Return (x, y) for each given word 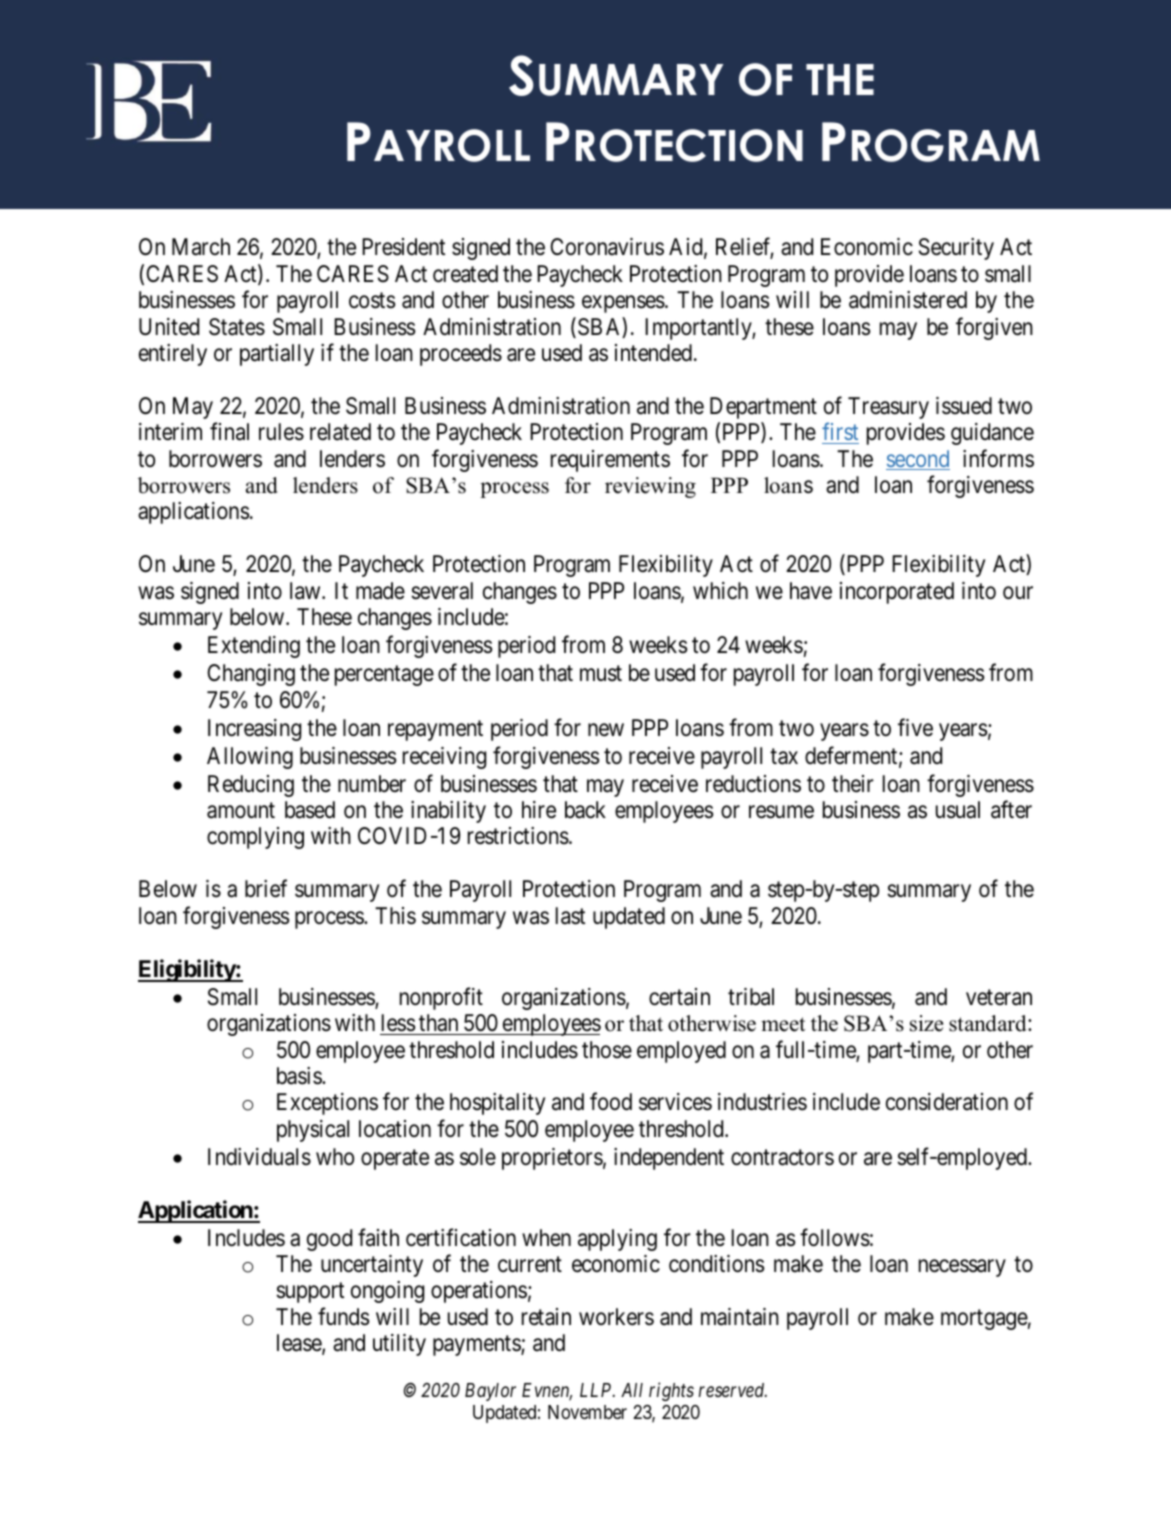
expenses (623, 304)
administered (908, 300)
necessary (962, 1268)
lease (300, 1344)
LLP (597, 1390)
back (585, 810)
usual (958, 810)
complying (255, 838)
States (237, 327)
